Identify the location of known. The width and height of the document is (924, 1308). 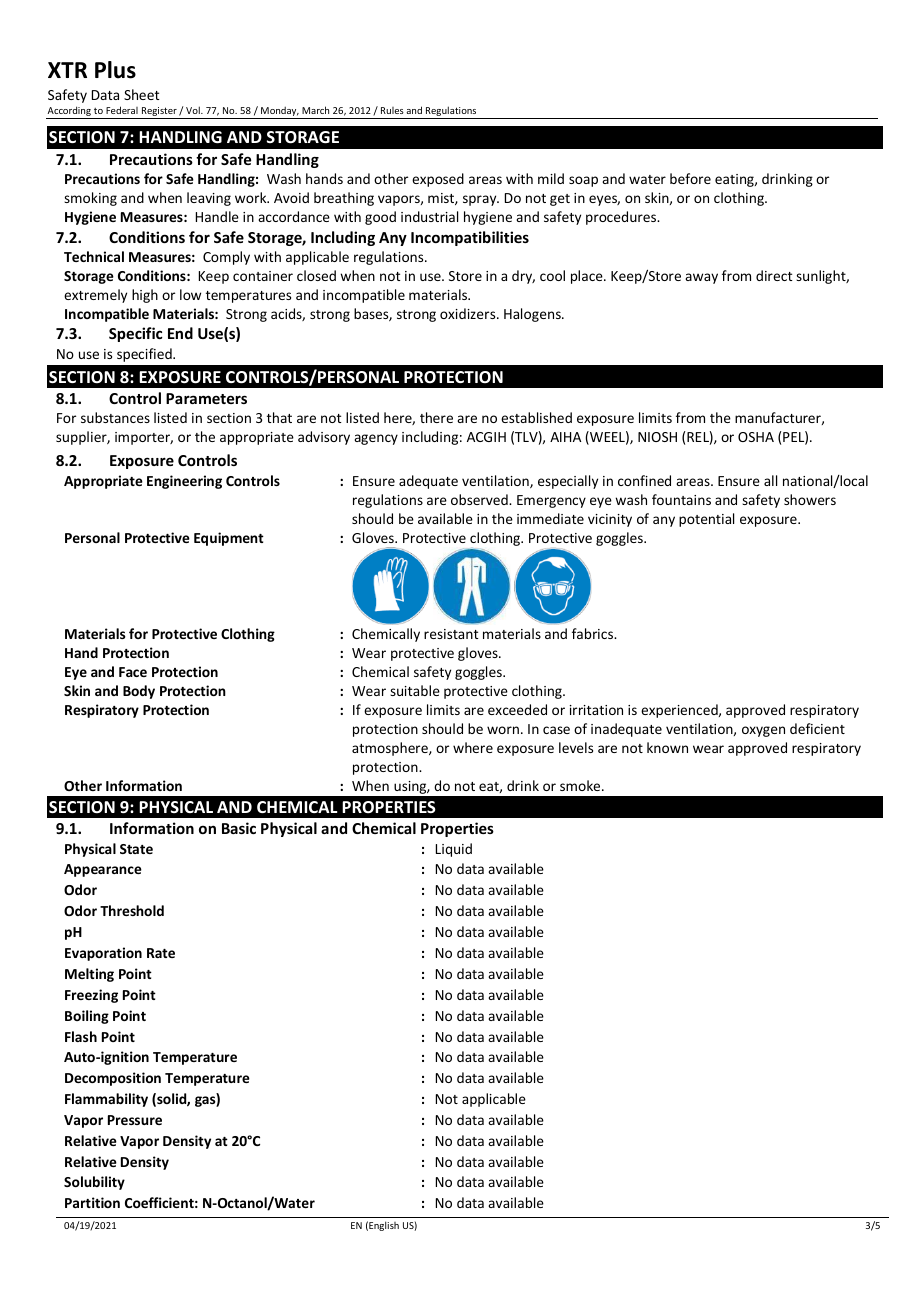
(667, 747).
